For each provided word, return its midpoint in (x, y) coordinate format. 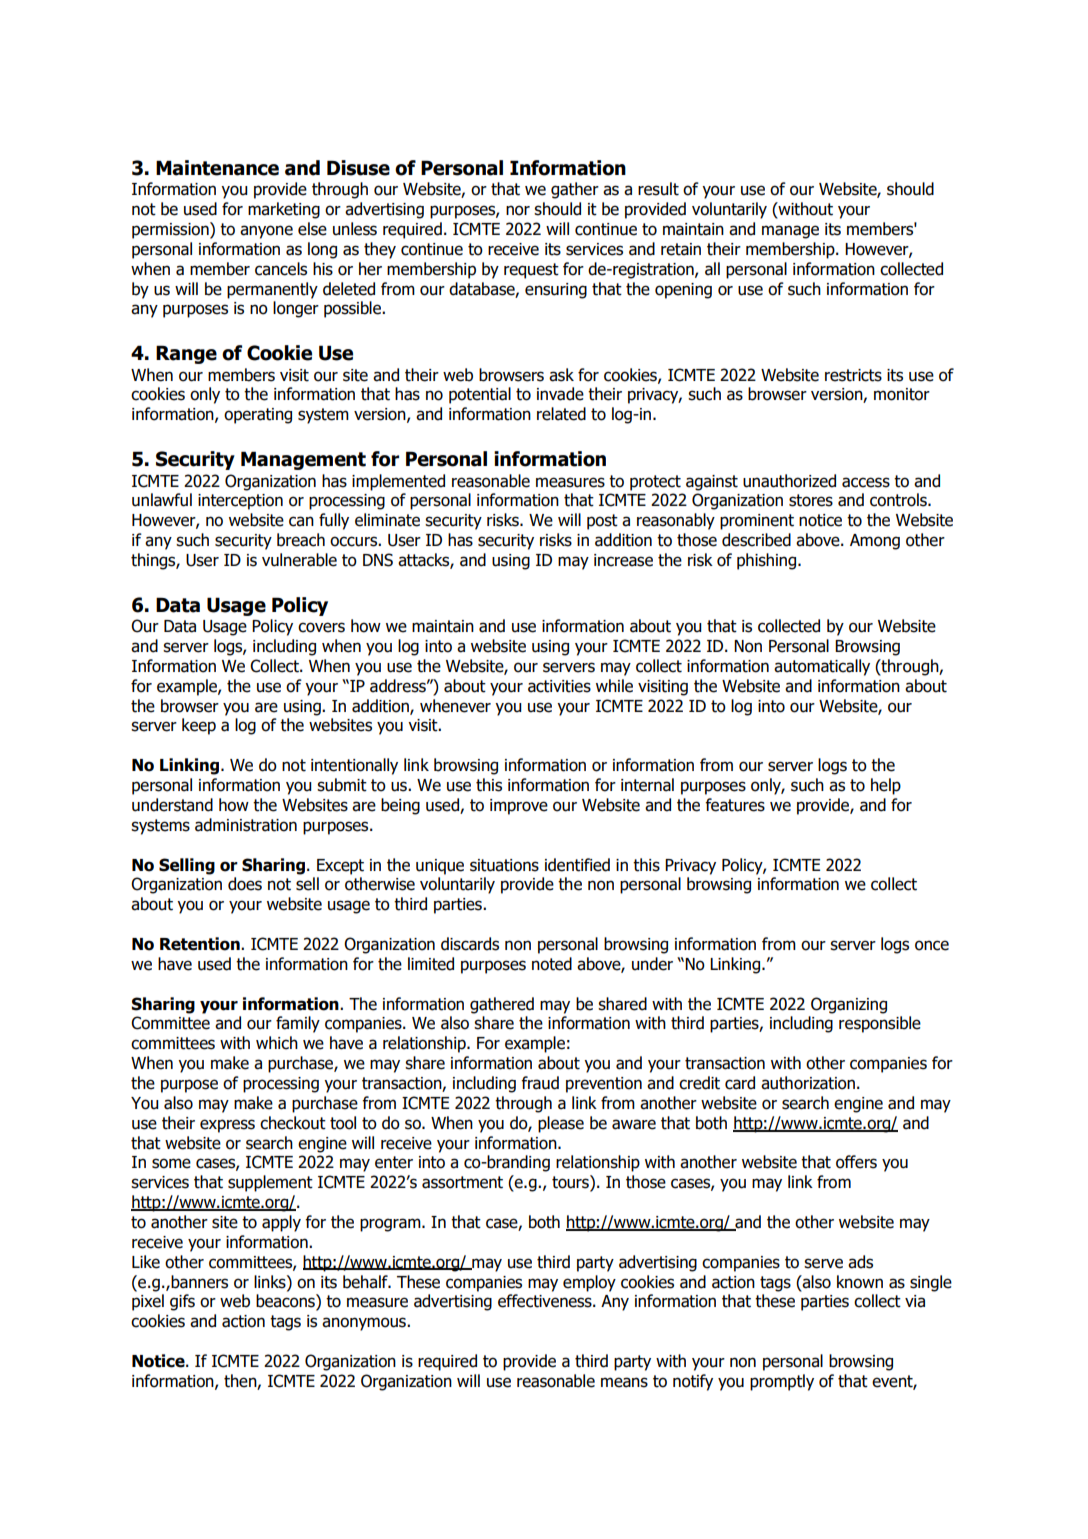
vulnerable (299, 560)
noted (552, 964)
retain (681, 249)
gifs (182, 1302)
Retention (201, 944)
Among (875, 542)
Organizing (849, 1005)
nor (518, 210)
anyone (266, 232)
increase (623, 560)
